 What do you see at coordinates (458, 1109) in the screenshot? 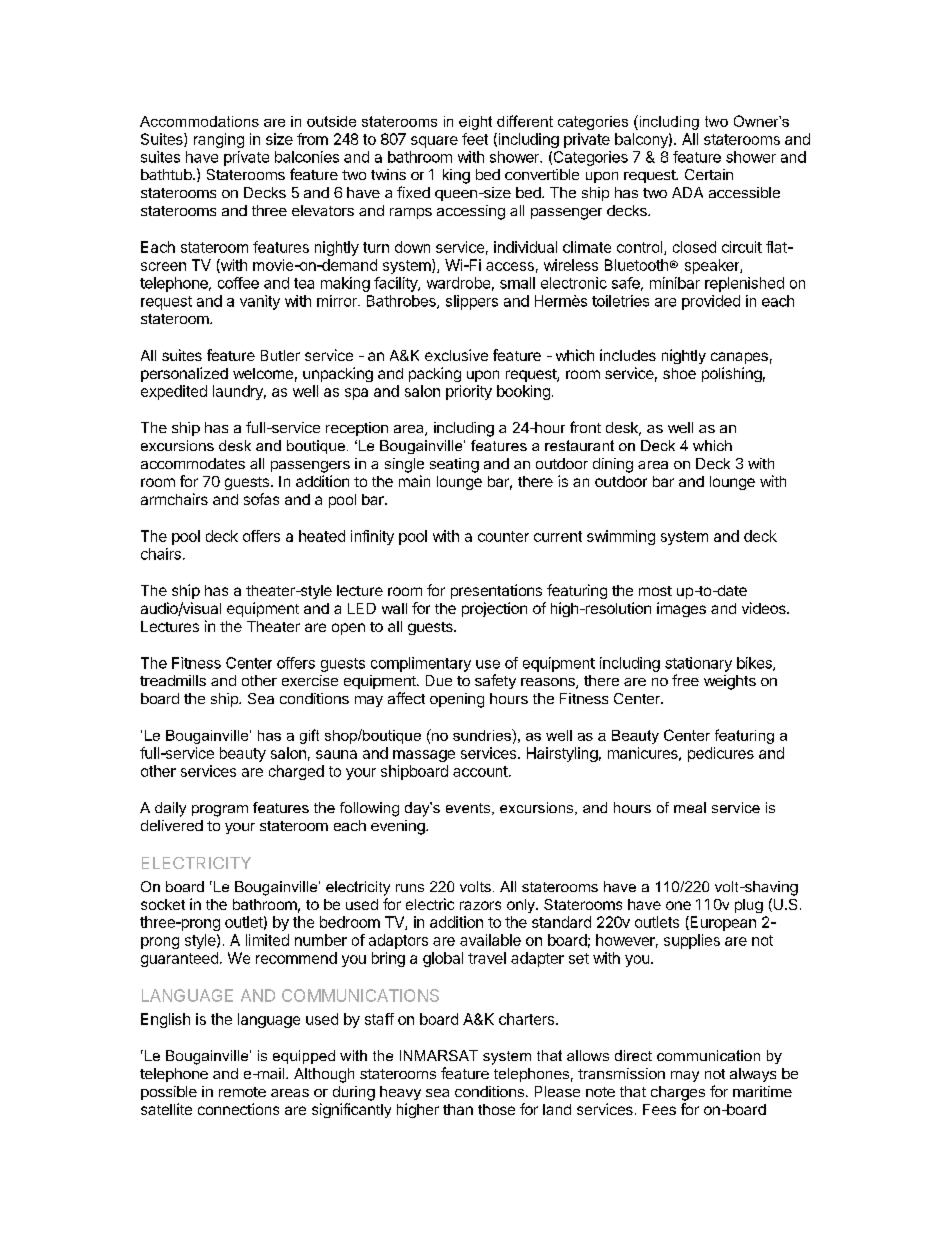
I see `than` at bounding box center [458, 1109].
